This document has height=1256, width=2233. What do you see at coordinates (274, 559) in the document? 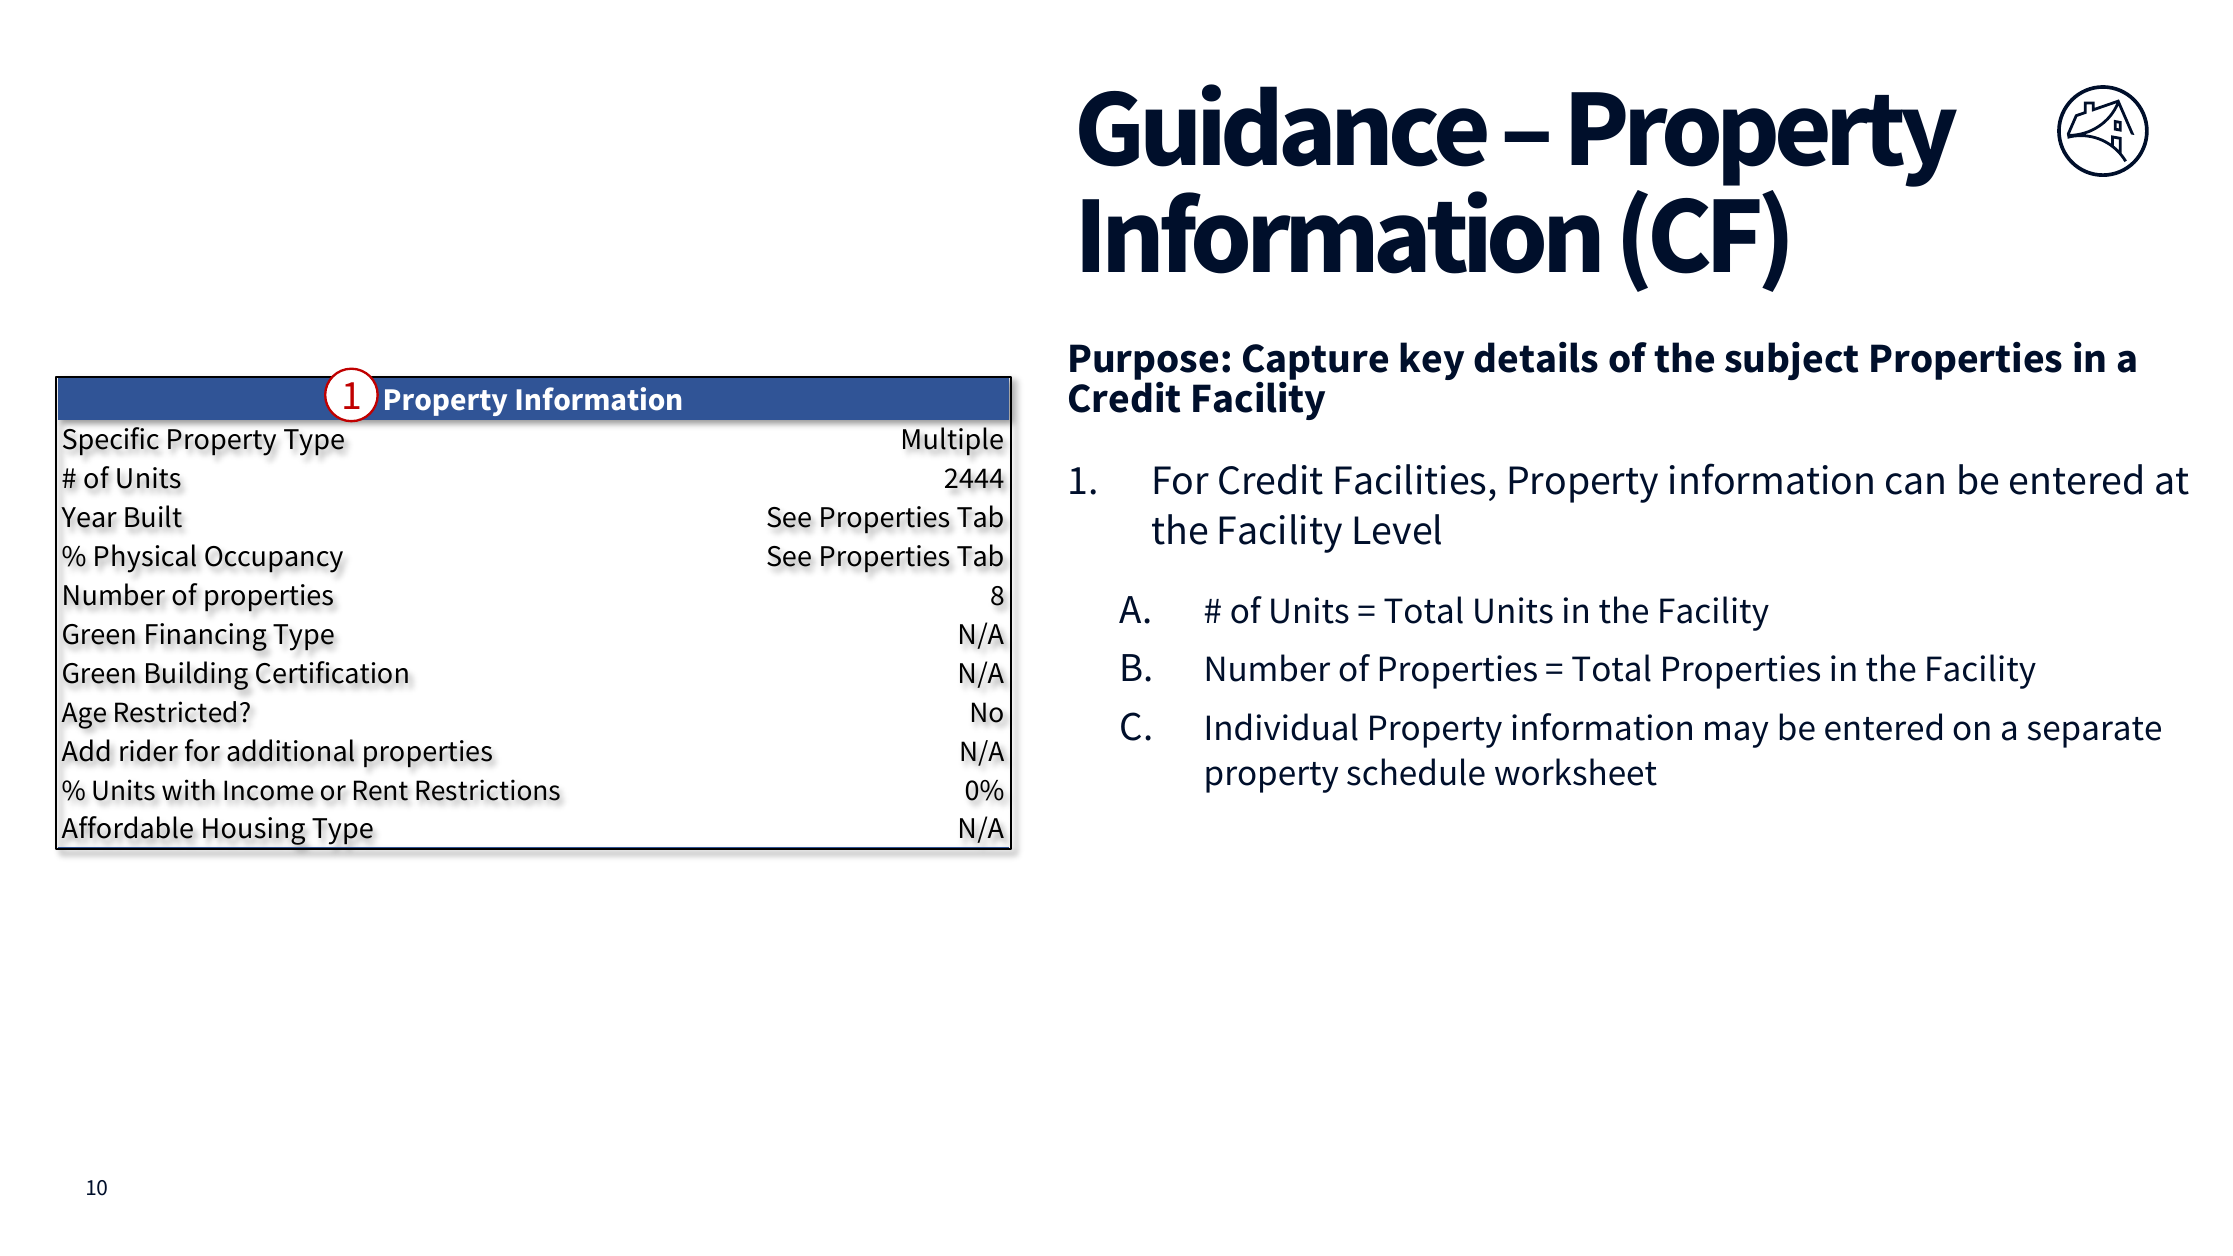
I see `Occupancy` at bounding box center [274, 559].
